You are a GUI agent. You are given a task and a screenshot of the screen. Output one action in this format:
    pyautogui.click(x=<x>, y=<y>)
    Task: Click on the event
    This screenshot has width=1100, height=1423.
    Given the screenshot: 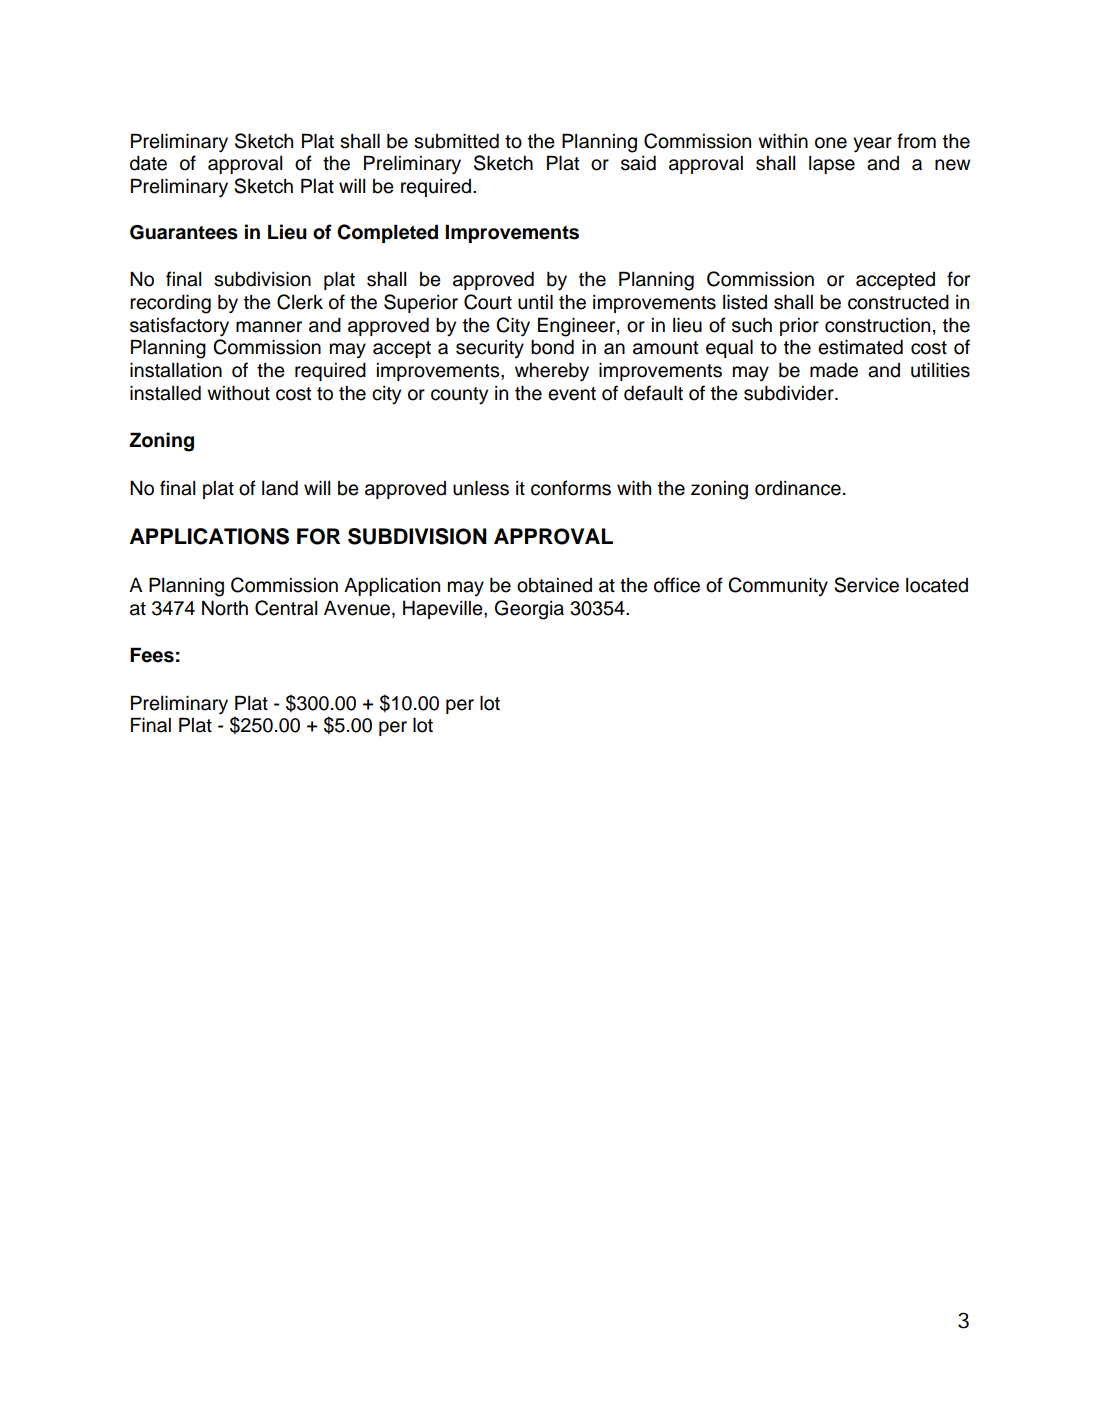 What is the action you would take?
    pyautogui.click(x=572, y=394)
